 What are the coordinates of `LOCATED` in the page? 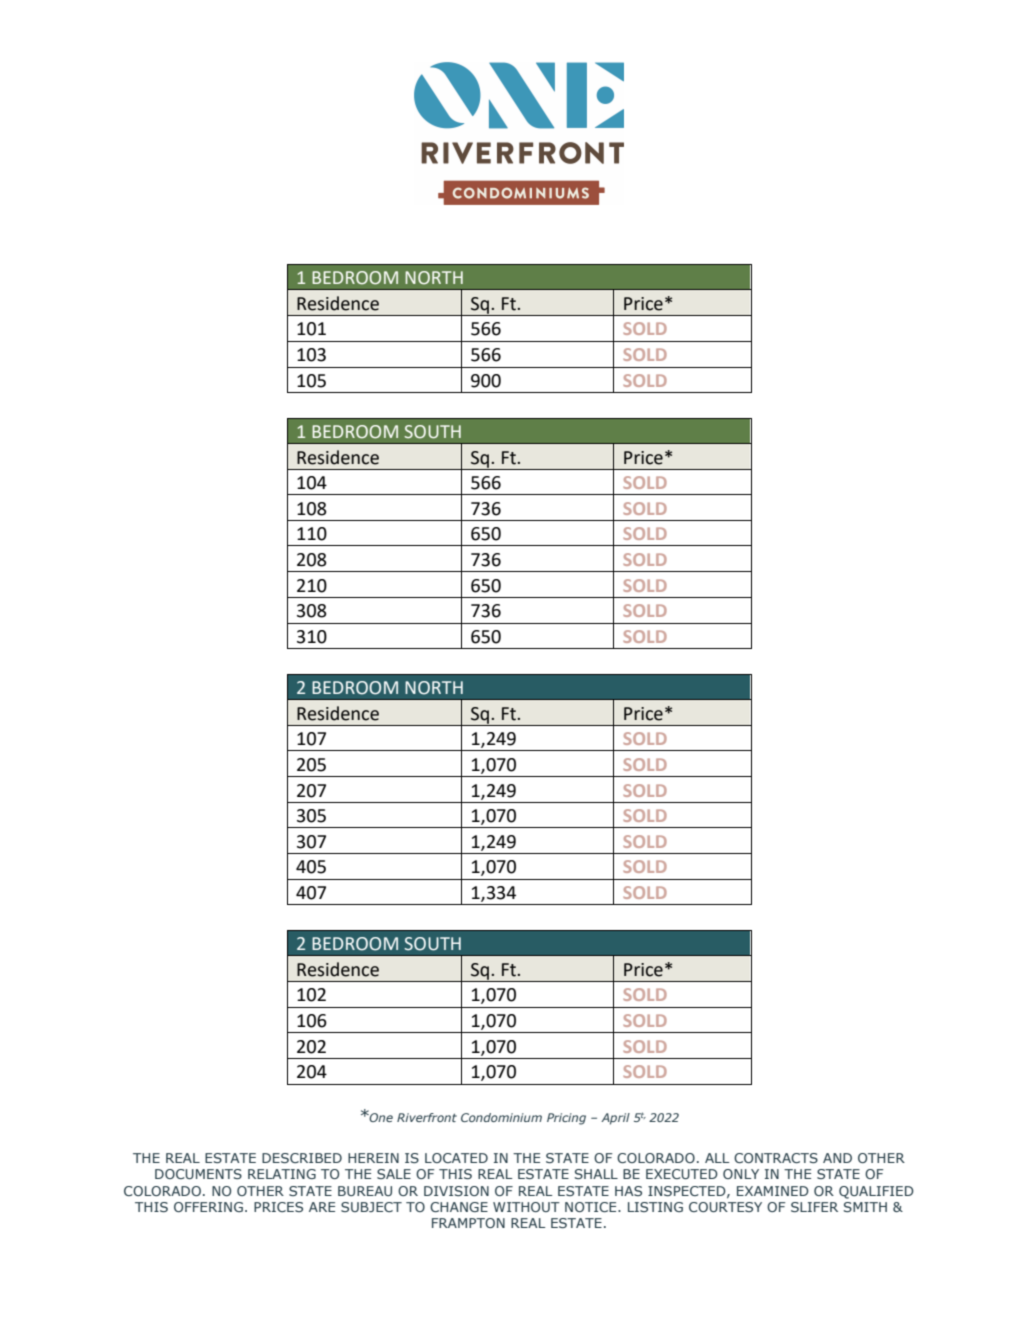 It's located at (456, 1158).
